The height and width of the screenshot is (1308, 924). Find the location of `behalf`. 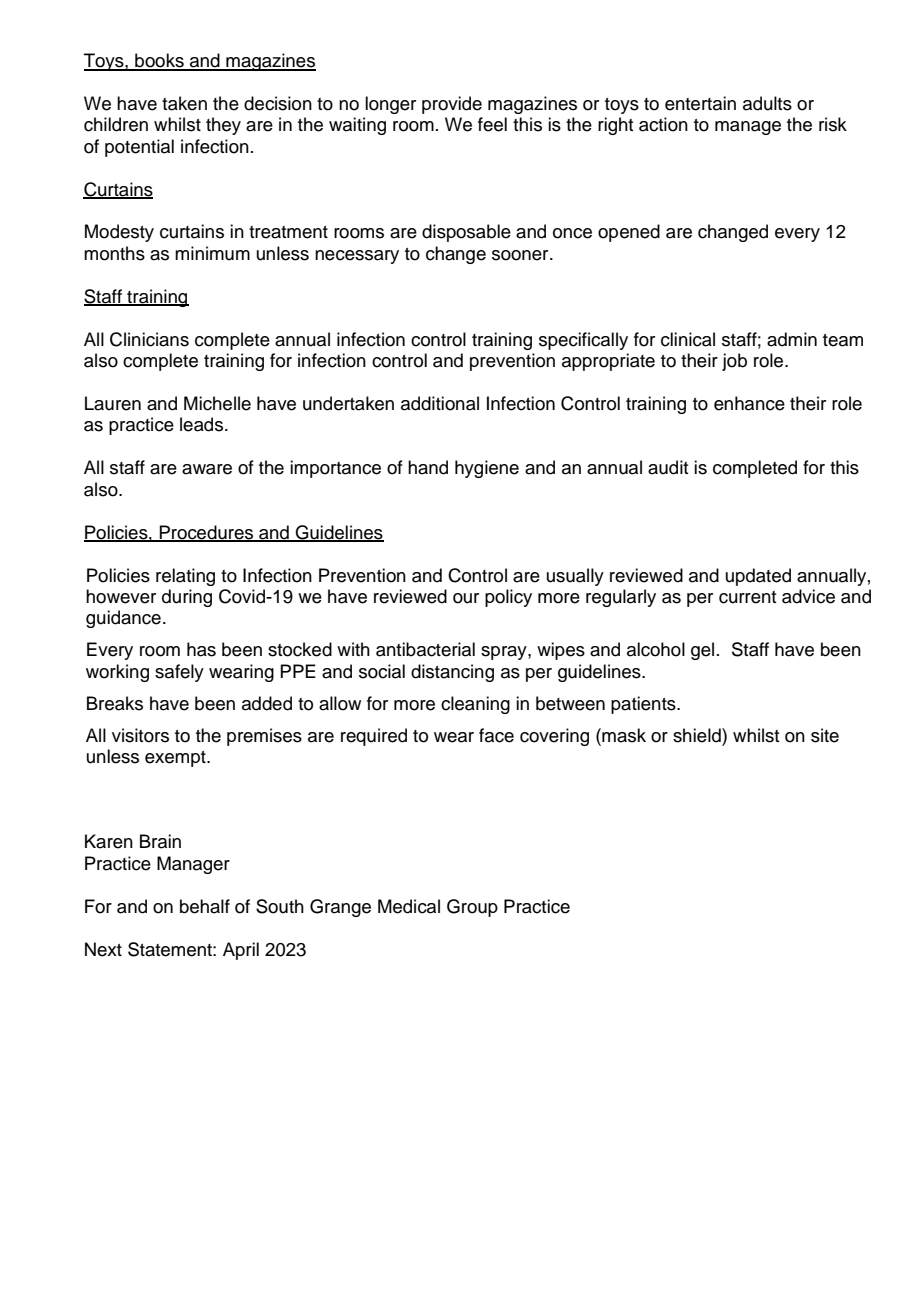

behalf is located at coordinates (205, 906).
